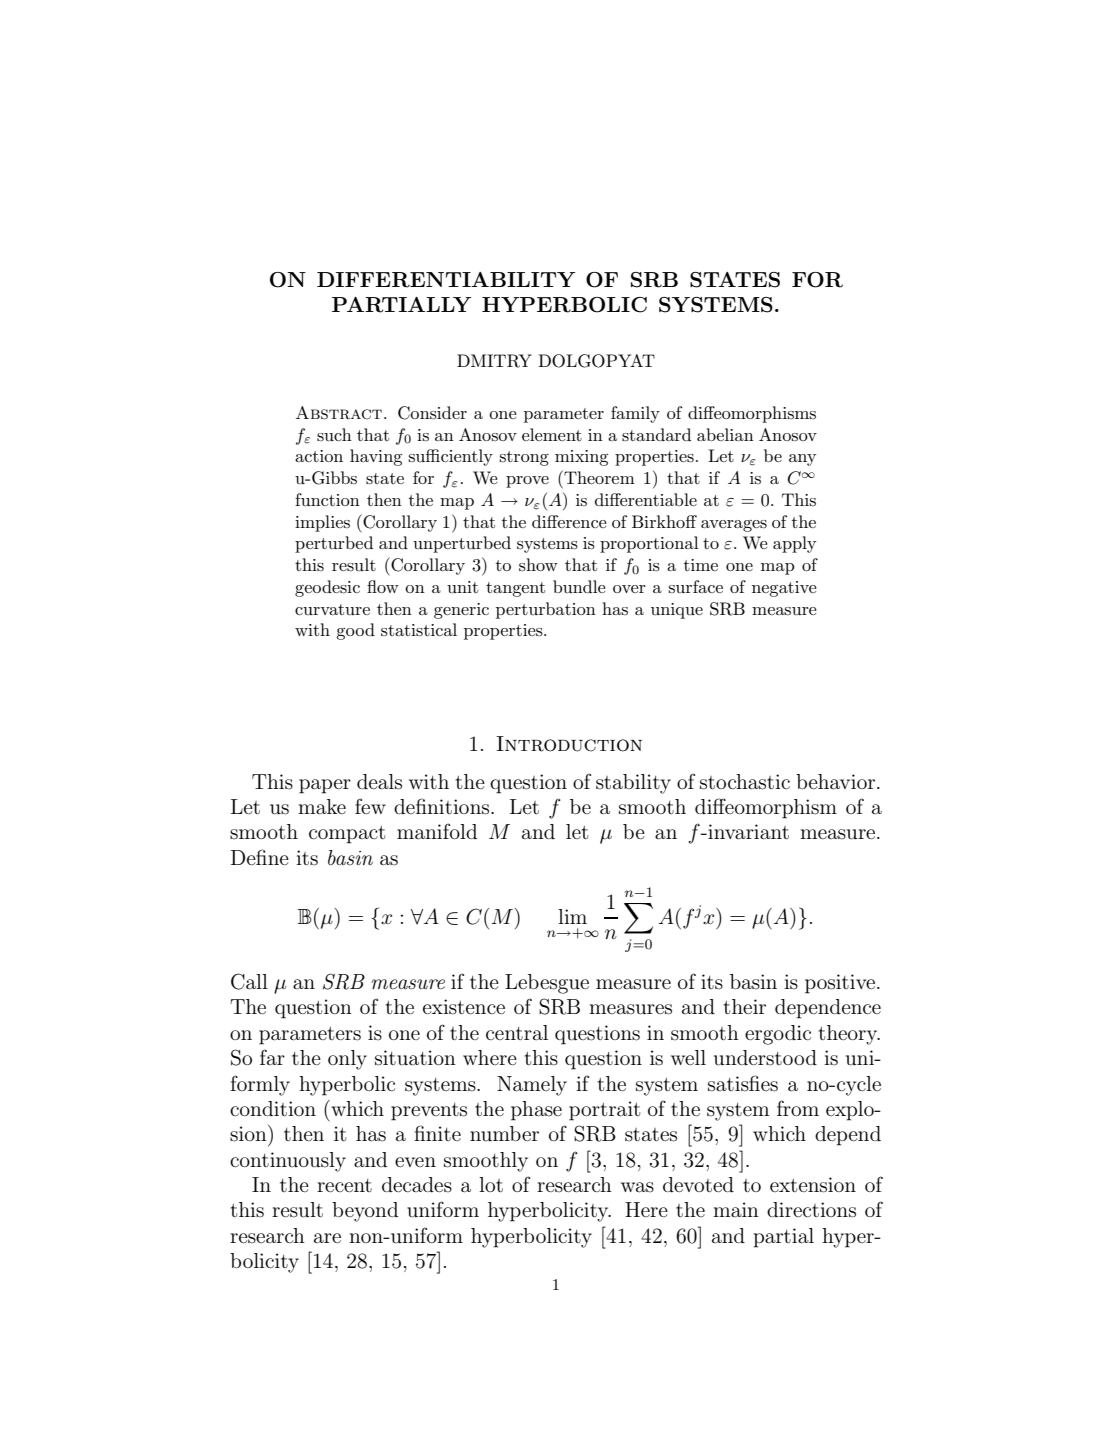 This screenshot has width=1112, height=1439. Describe the element at coordinates (347, 1060) in the screenshot. I see `only` at that location.
